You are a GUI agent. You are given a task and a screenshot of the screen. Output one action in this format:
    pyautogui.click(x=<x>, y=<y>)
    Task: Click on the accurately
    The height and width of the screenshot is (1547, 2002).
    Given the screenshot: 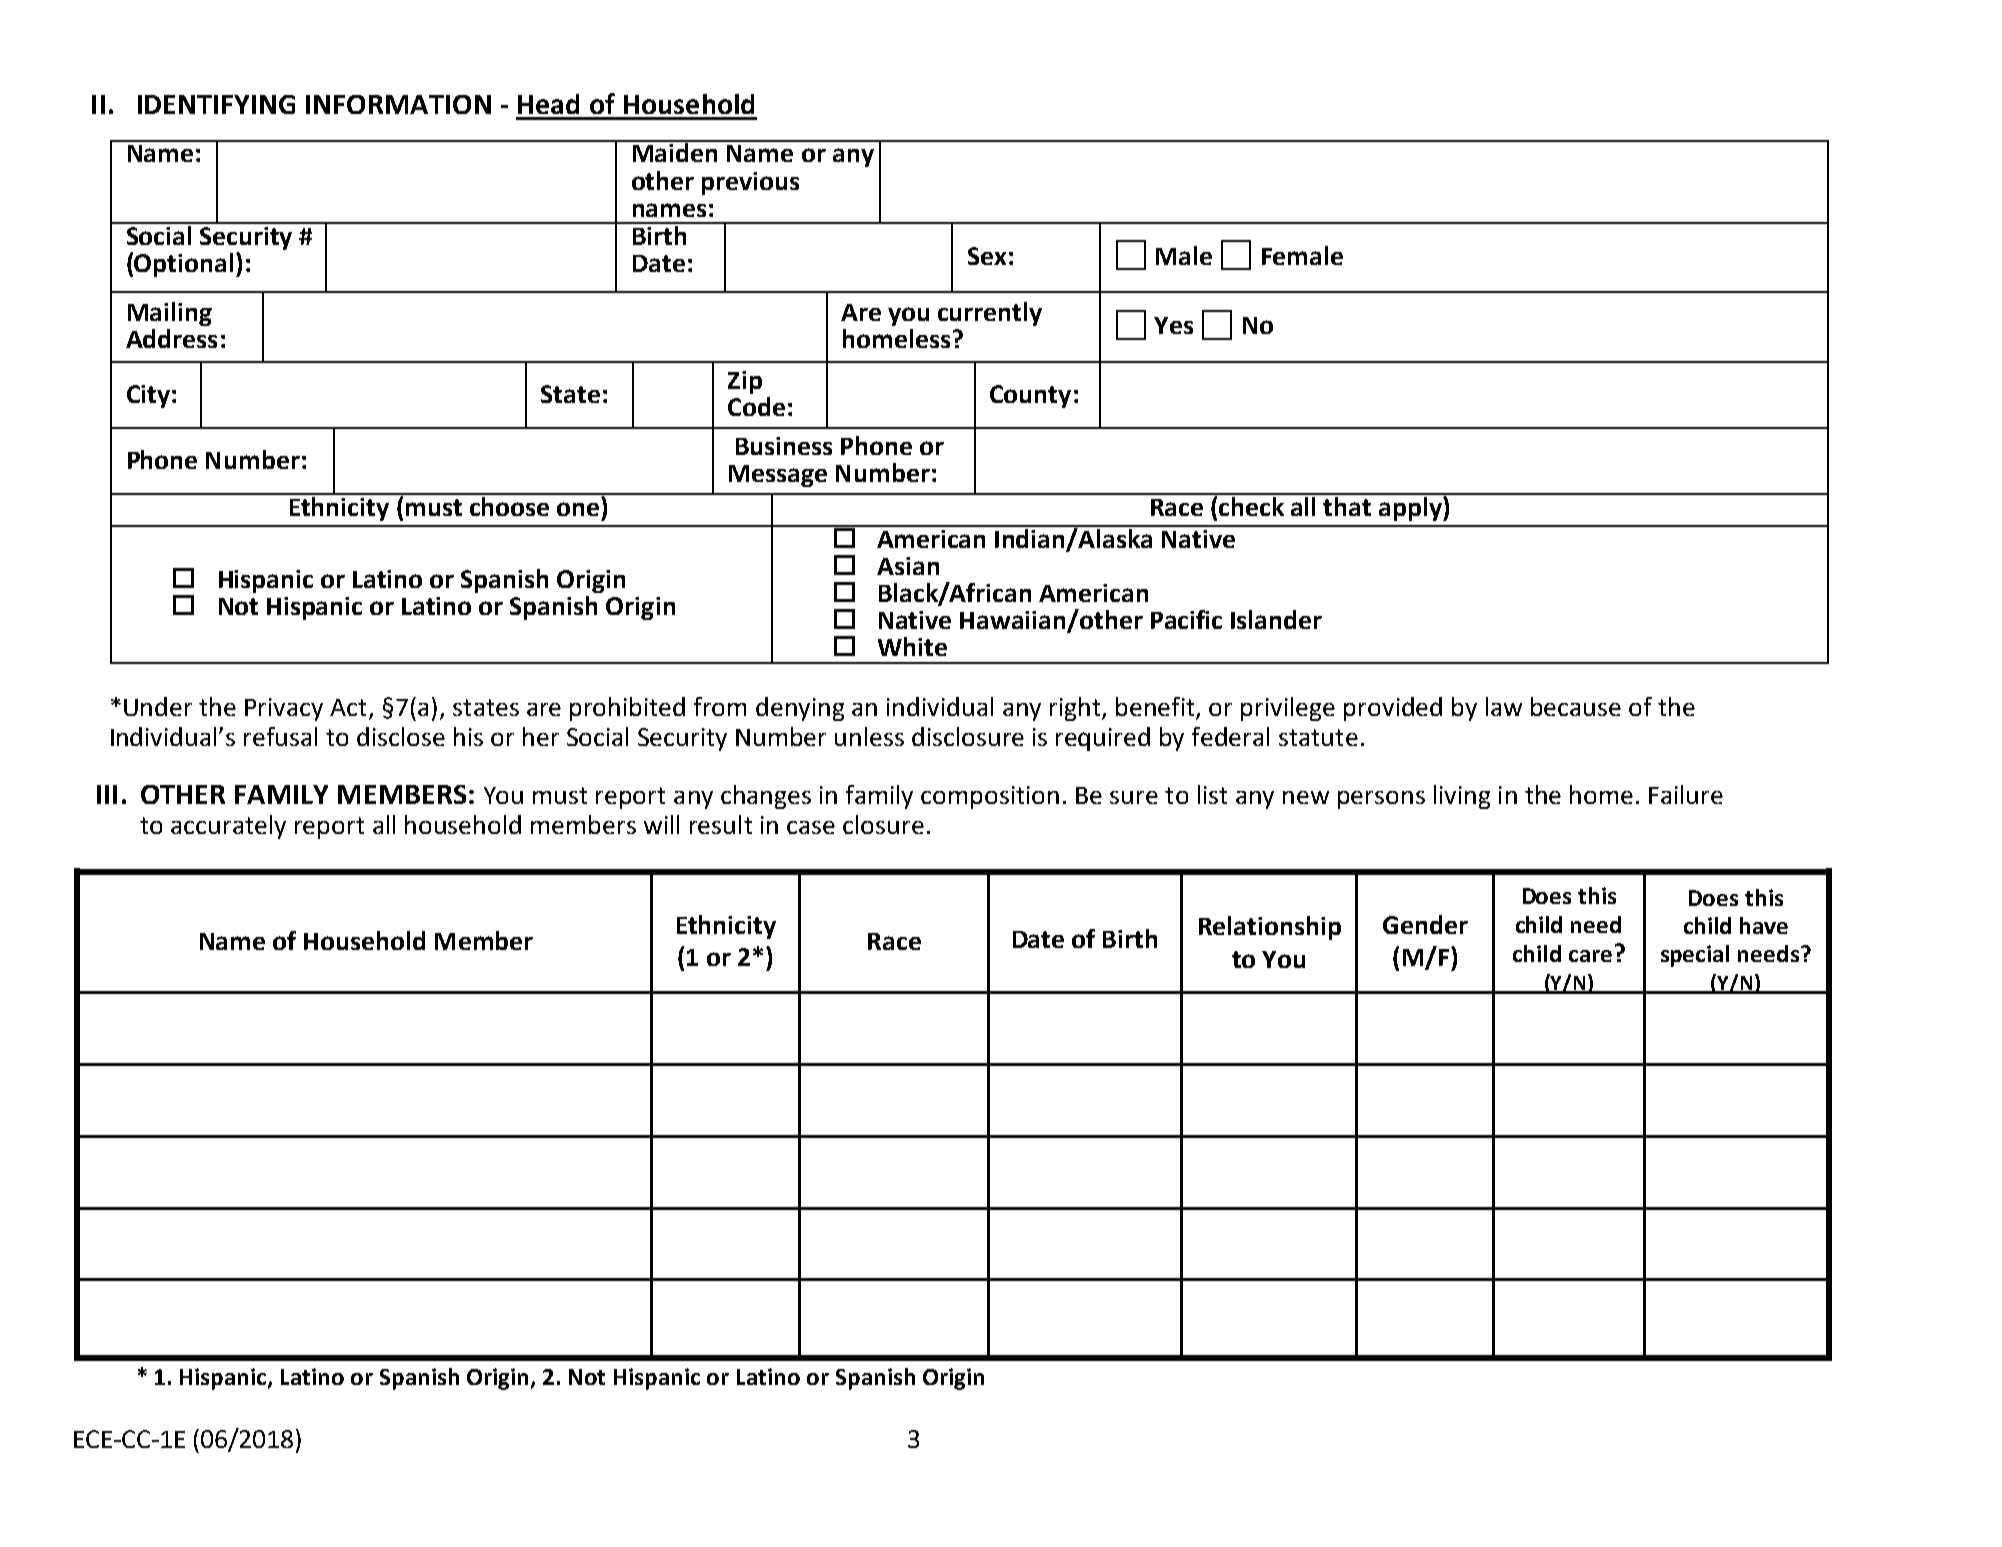 What is the action you would take?
    pyautogui.click(x=228, y=827)
